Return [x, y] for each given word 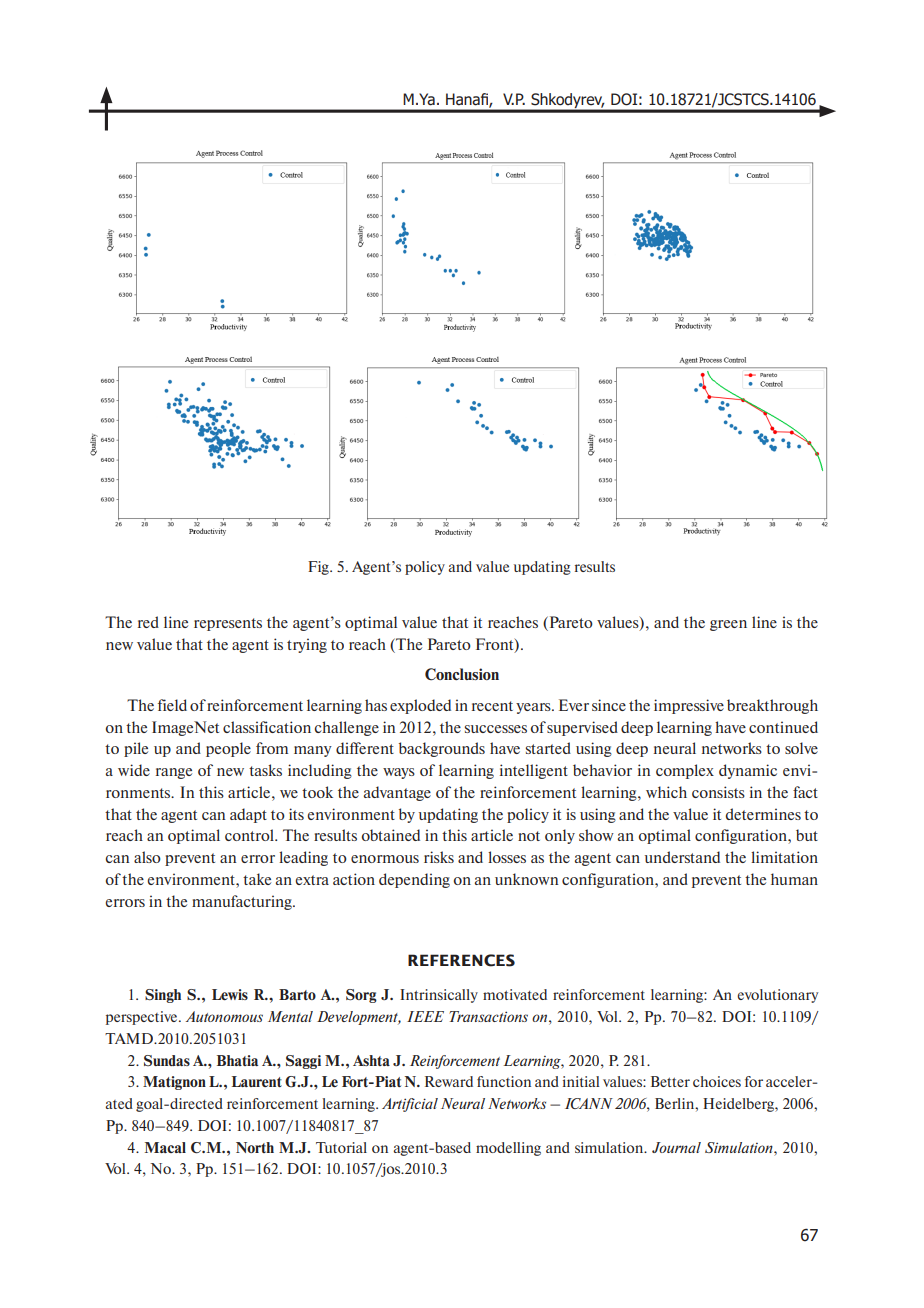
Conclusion [462, 674]
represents [228, 624]
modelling [508, 1149]
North [255, 1147]
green [728, 625]
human [794, 879]
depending [414, 880]
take [257, 879]
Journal [676, 1147]
